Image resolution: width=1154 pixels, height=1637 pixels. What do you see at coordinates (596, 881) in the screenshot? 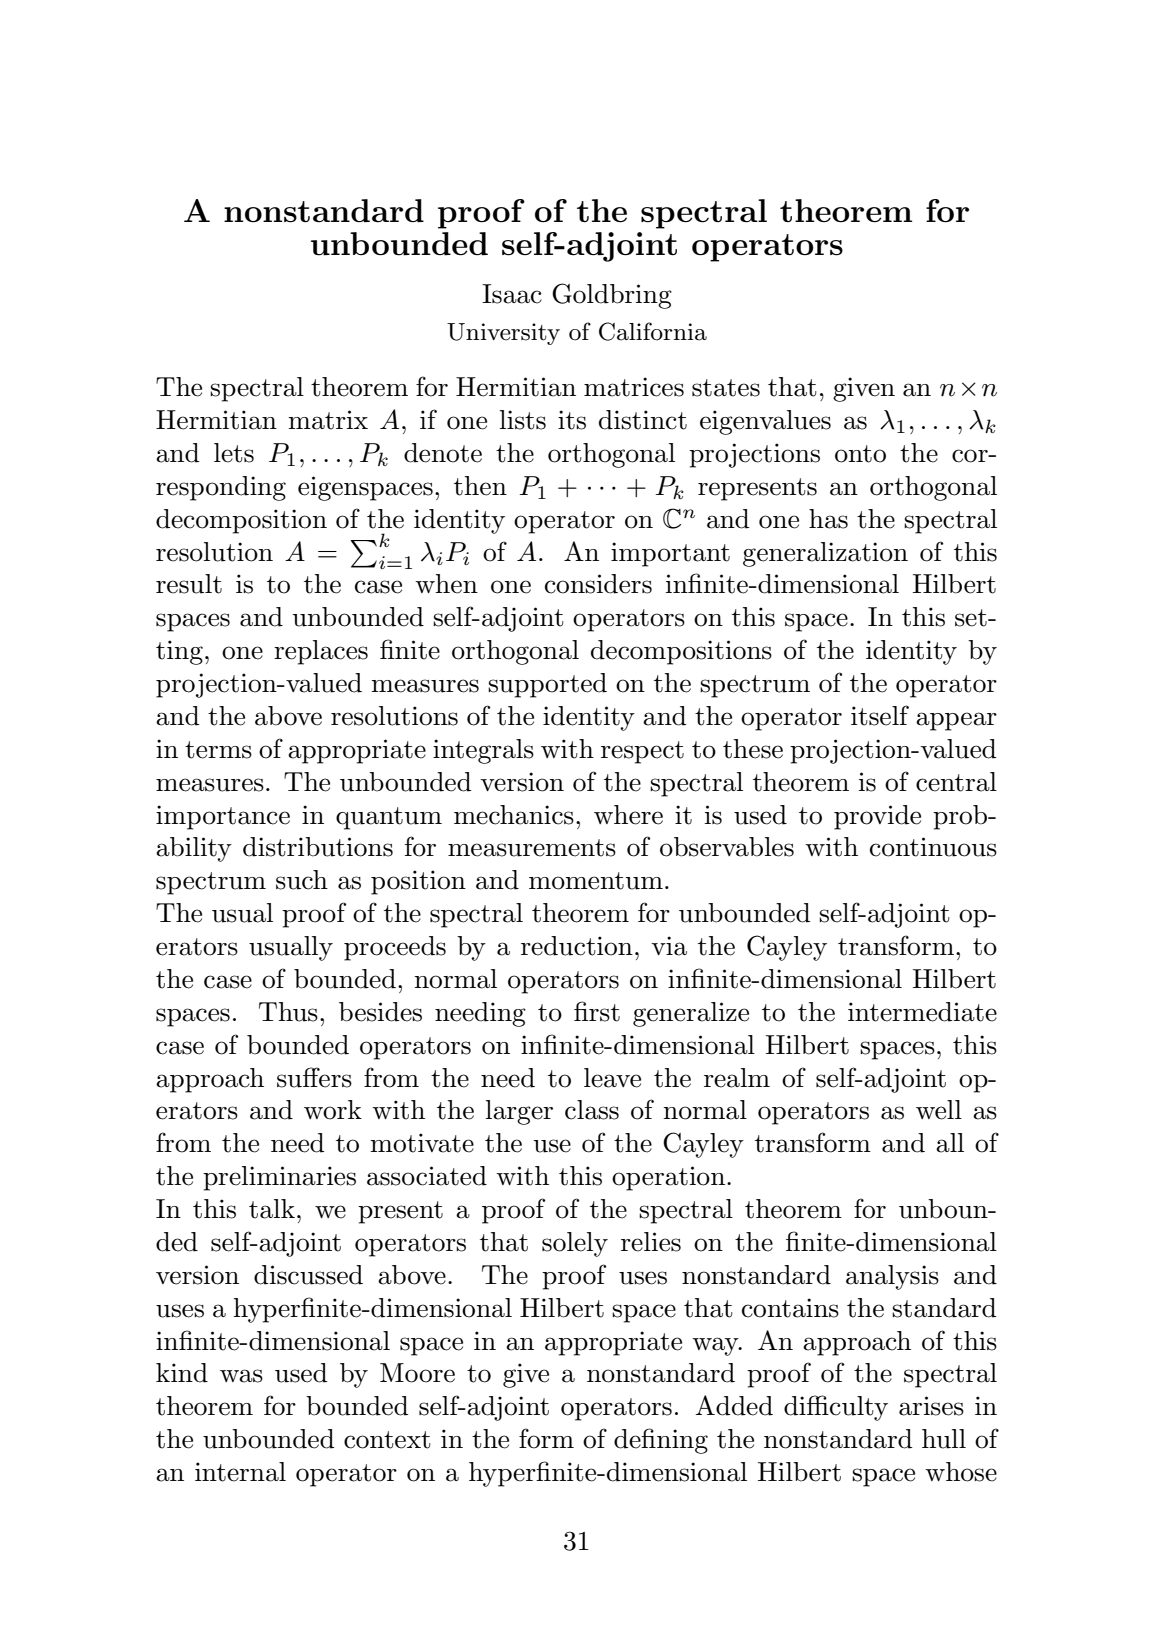
I see `momentum` at bounding box center [596, 881].
